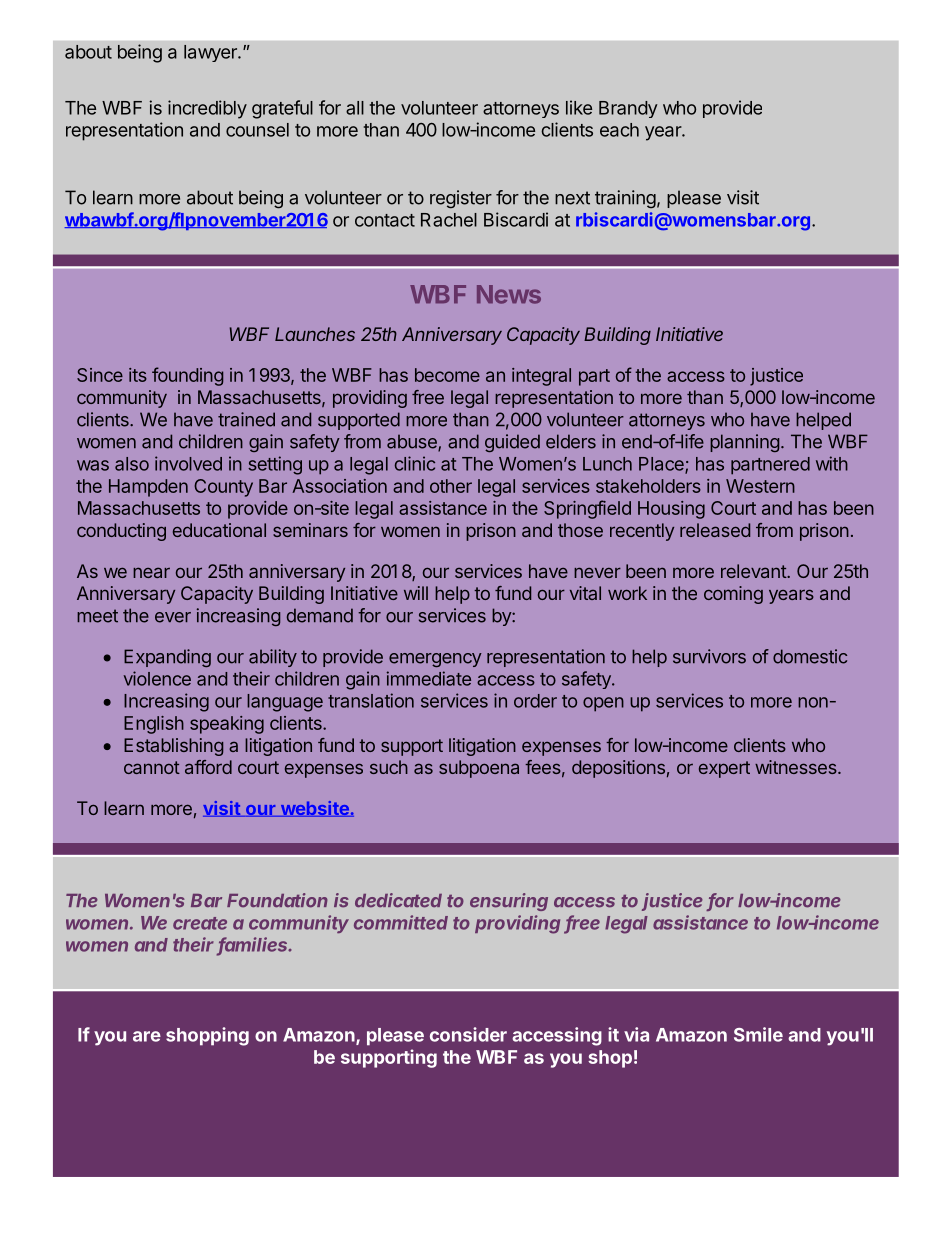  I want to click on incredibly, so click(207, 109).
